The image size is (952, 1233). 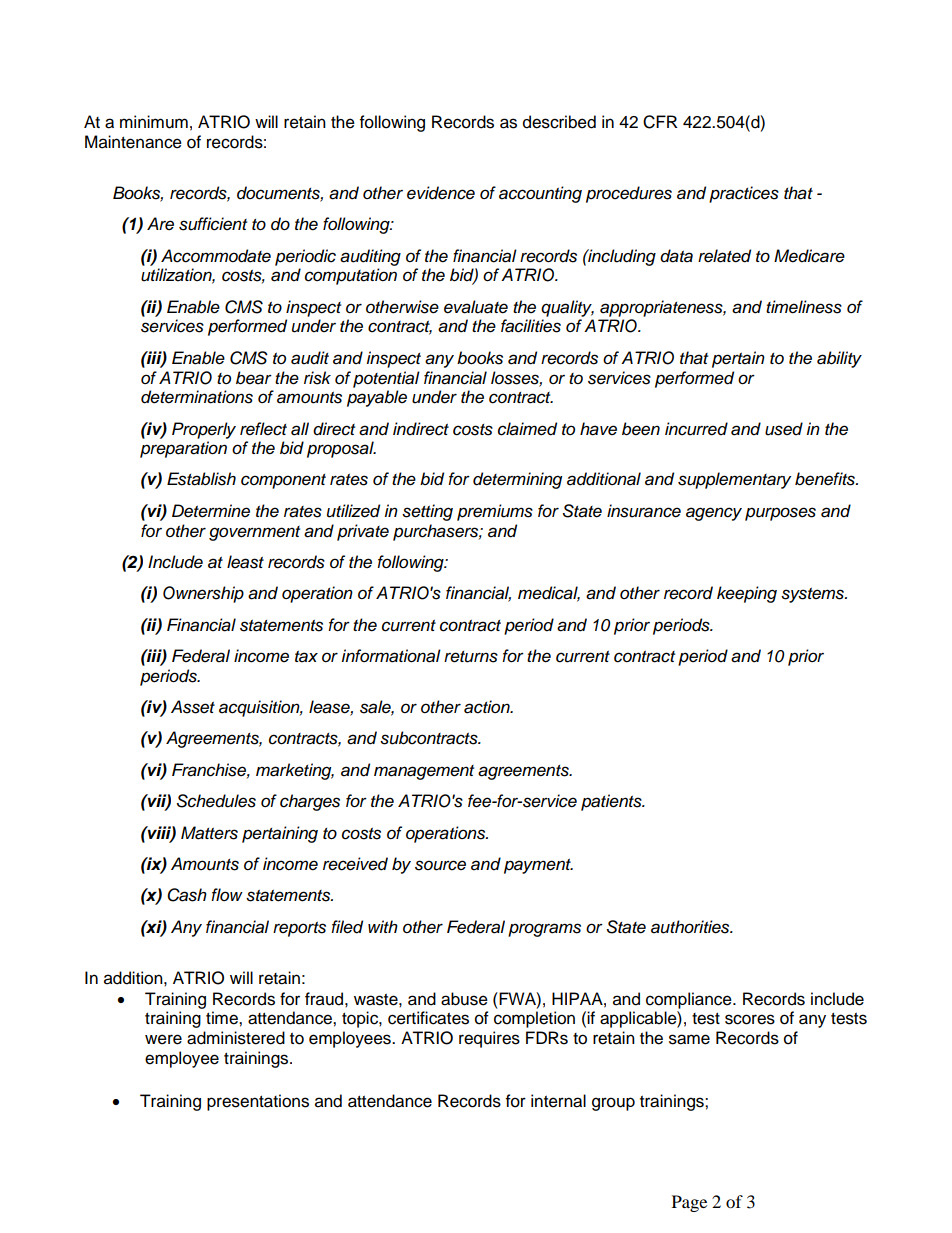 I want to click on least, so click(x=245, y=562).
